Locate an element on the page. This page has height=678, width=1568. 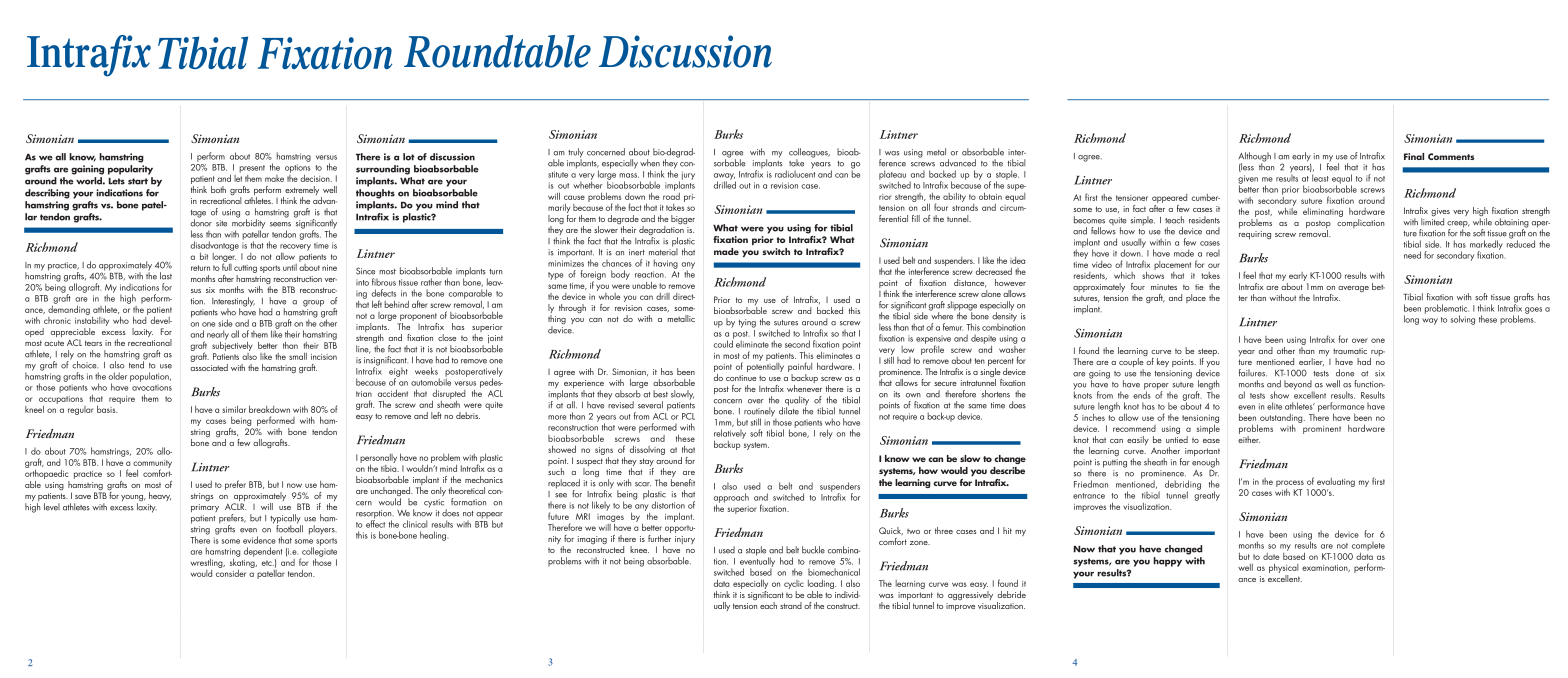
present is located at coordinates (252, 169).
